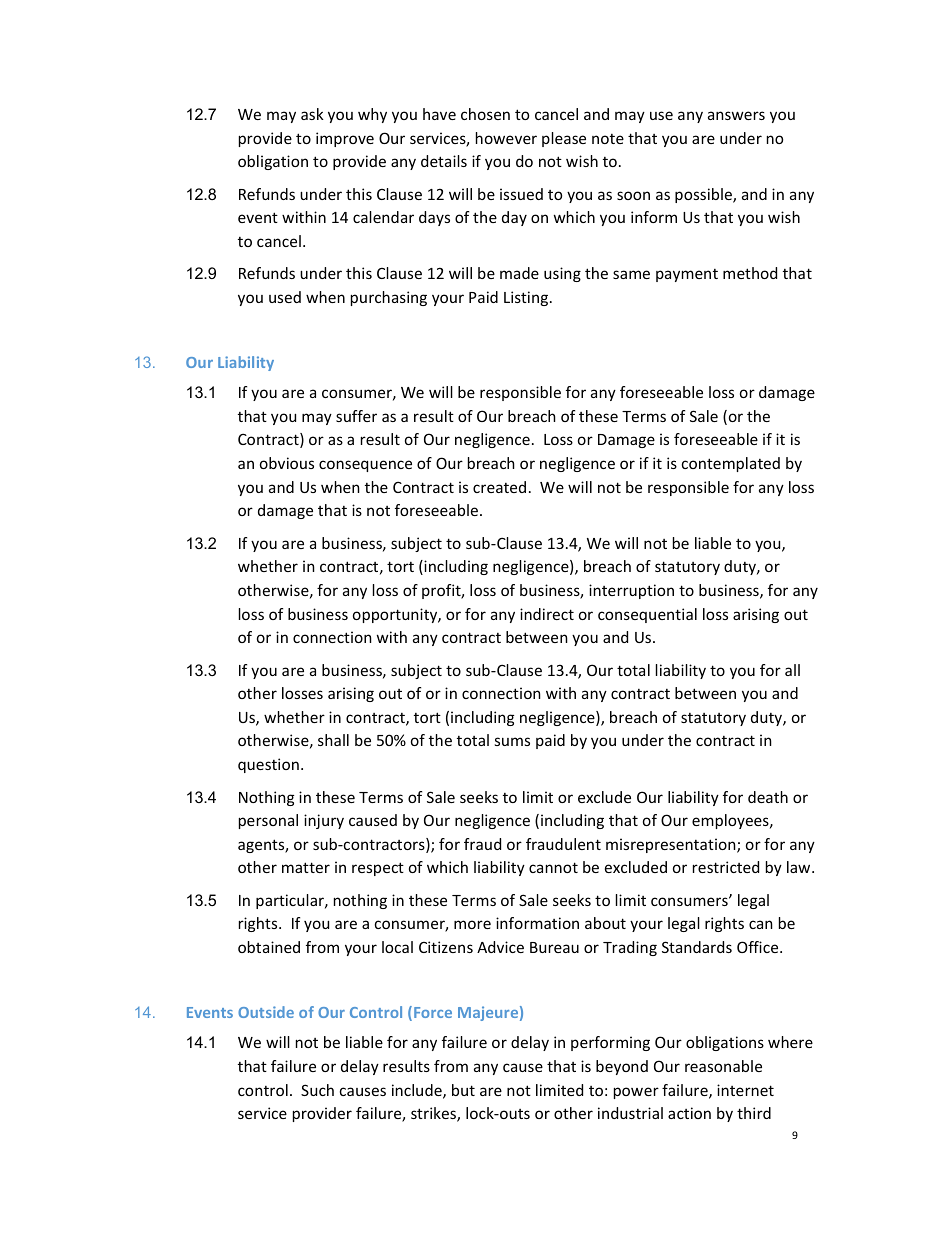 The image size is (952, 1233). I want to click on cannot, so click(553, 867).
